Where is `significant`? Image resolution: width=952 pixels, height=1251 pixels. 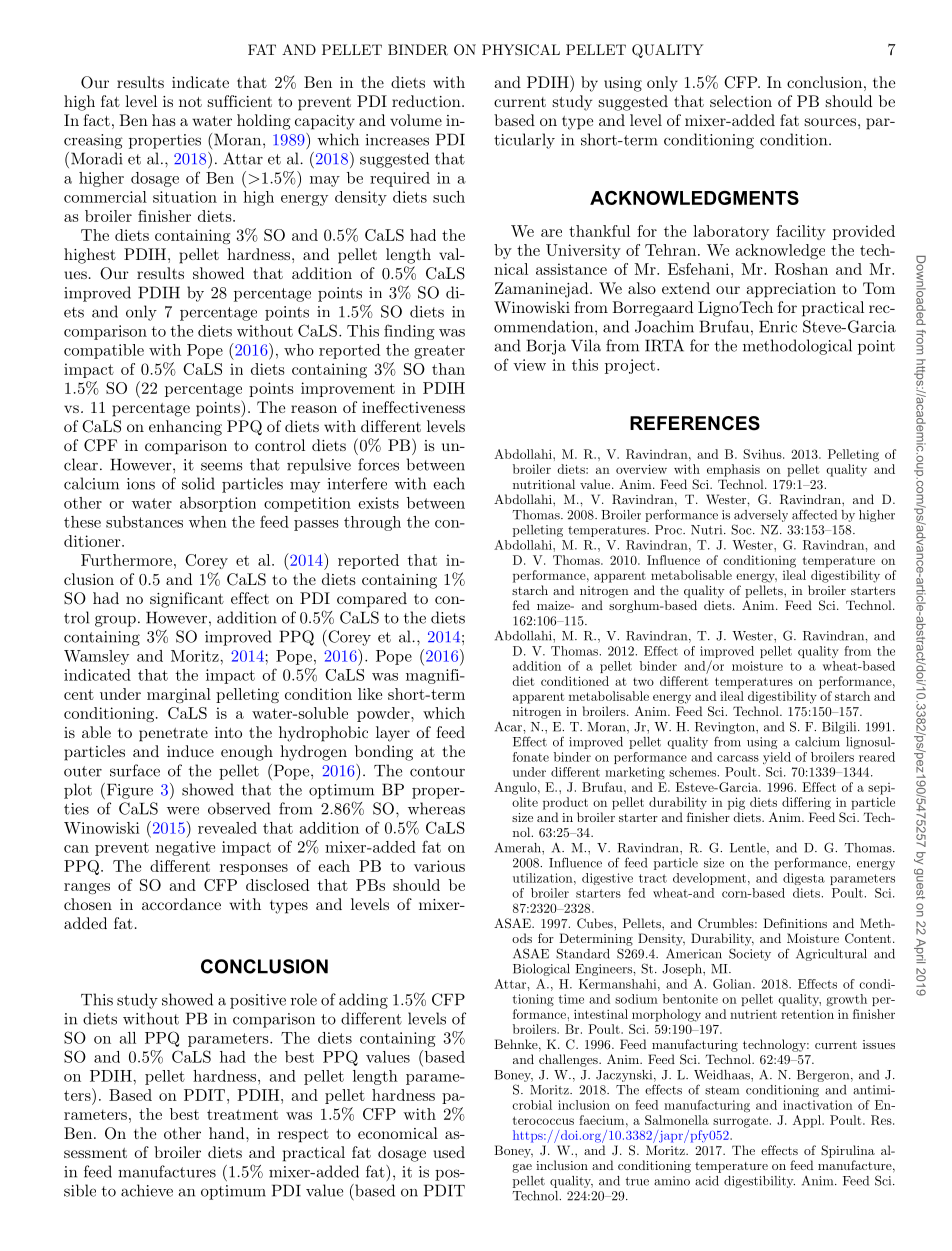 significant is located at coordinates (187, 600).
